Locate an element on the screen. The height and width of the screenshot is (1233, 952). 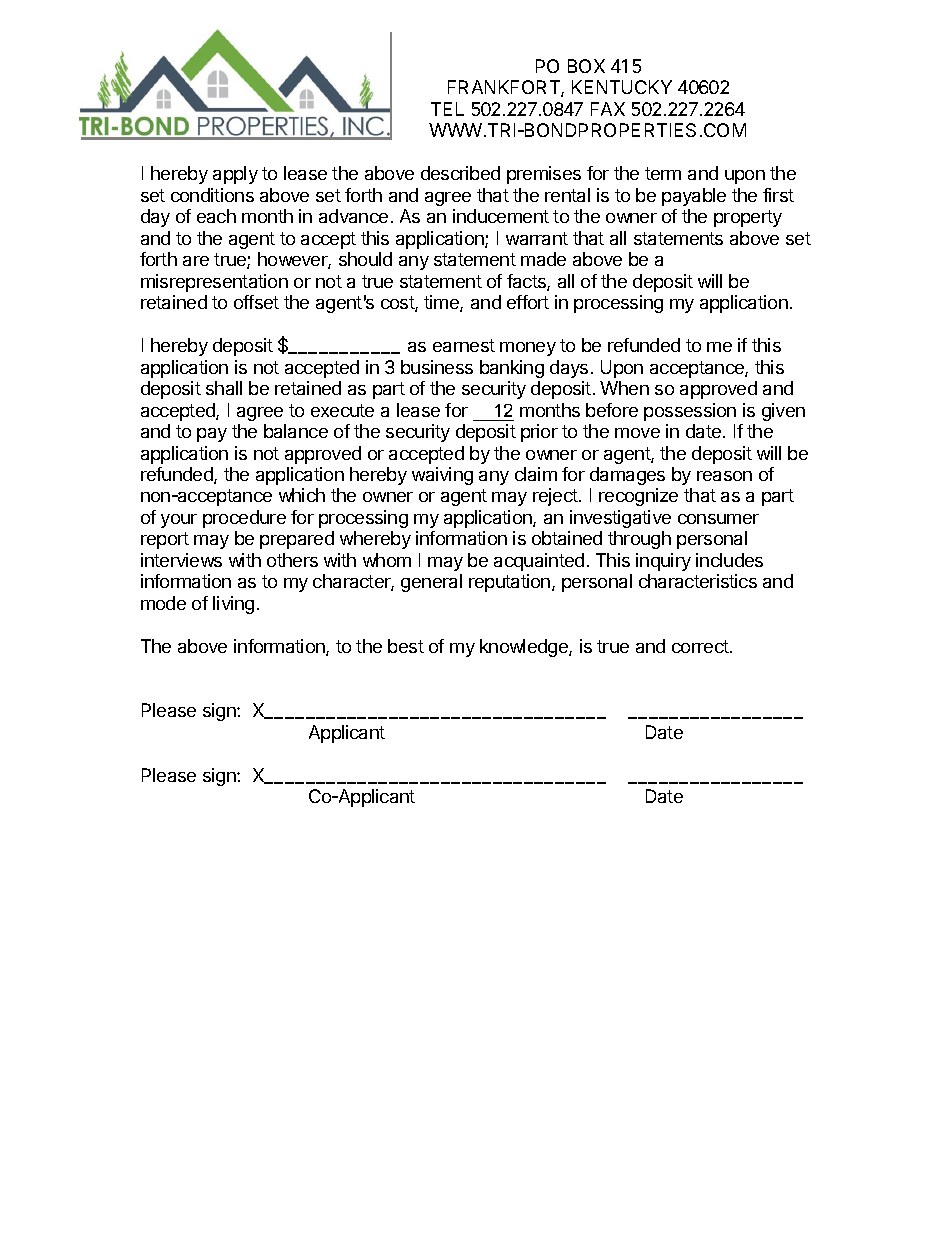
offset is located at coordinates (256, 302).
